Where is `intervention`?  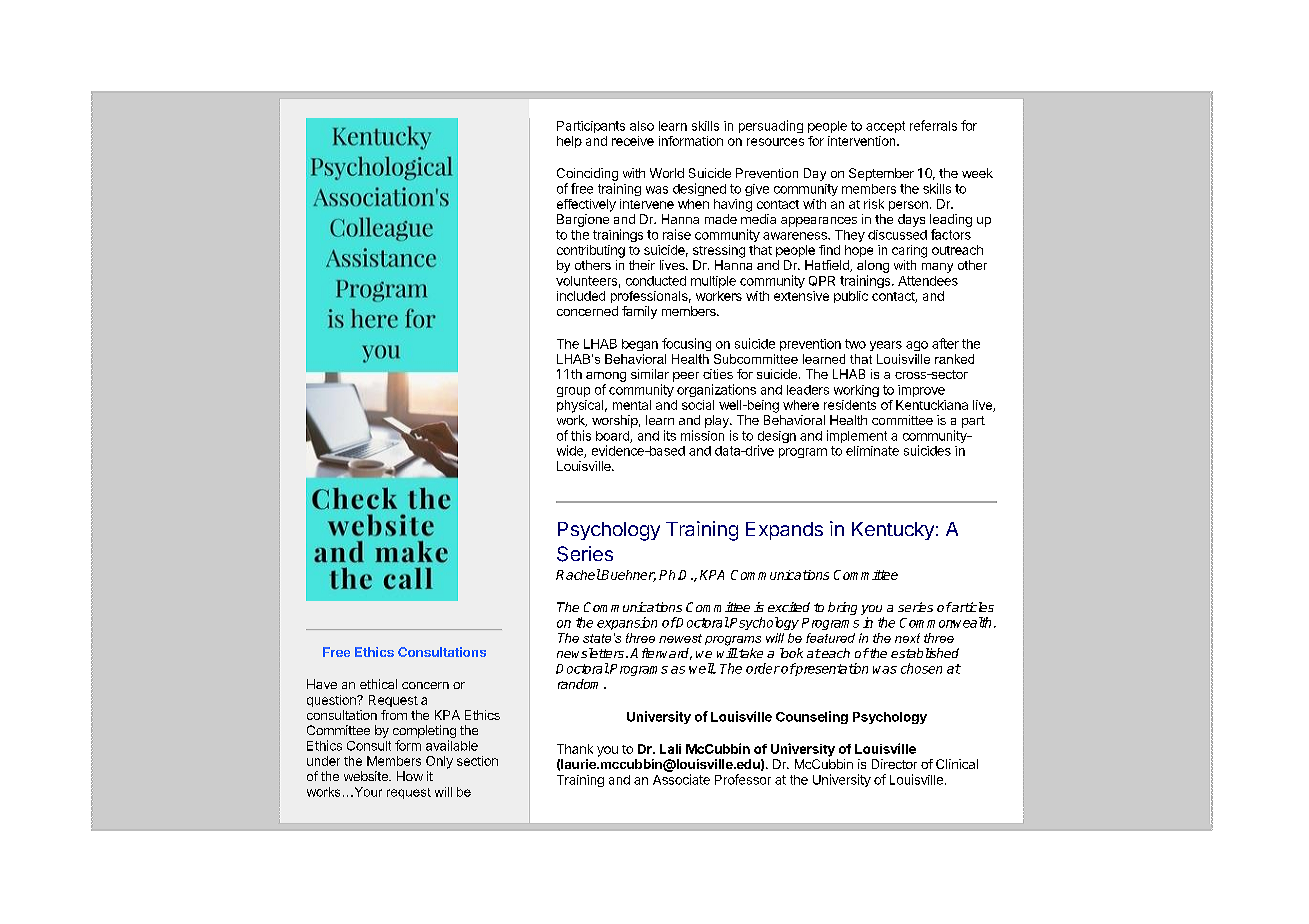
intervention is located at coordinates (863, 141).
